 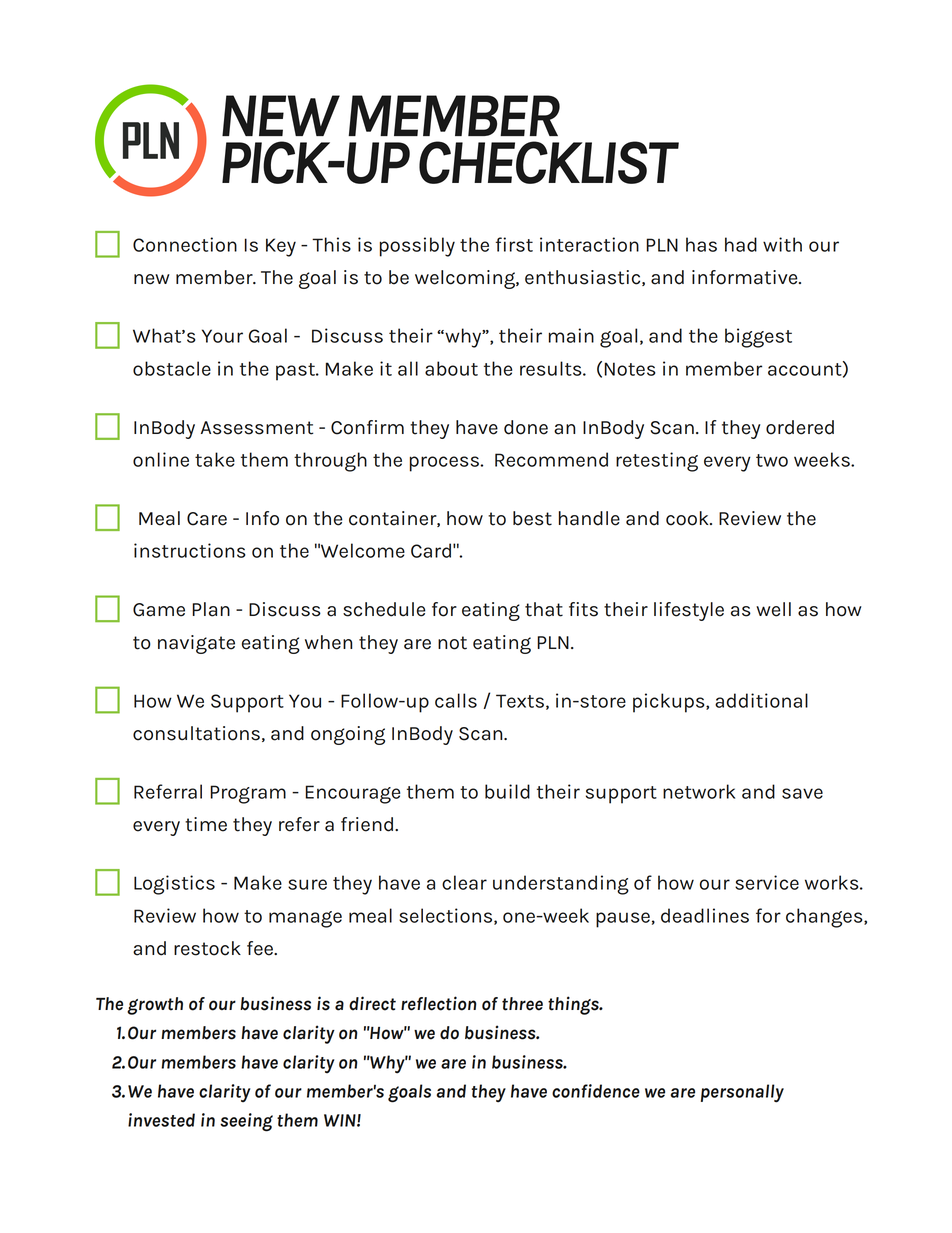 What do you see at coordinates (246, 1122) in the image?
I see `seeing` at bounding box center [246, 1122].
